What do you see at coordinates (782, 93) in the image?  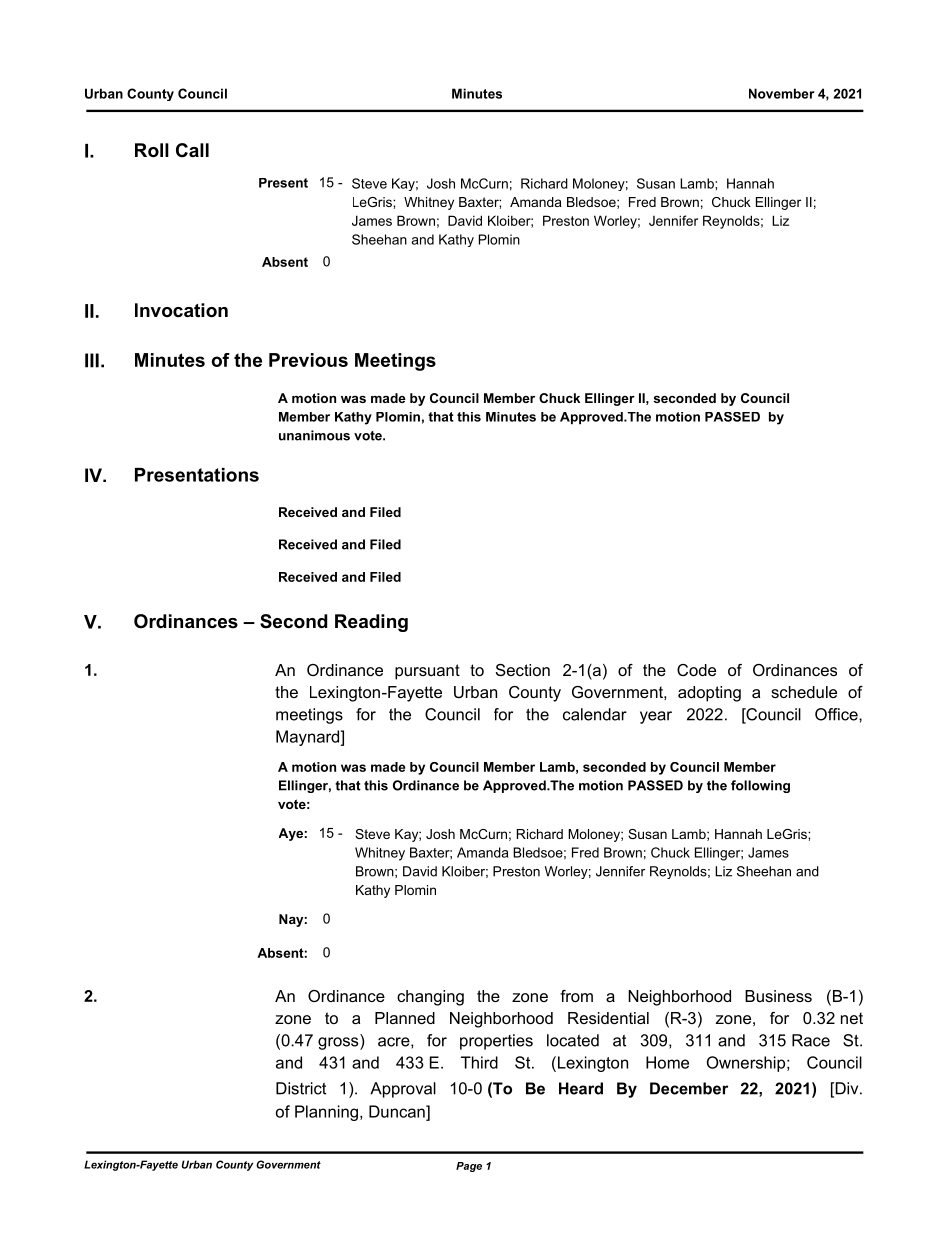 I see `November` at bounding box center [782, 93].
